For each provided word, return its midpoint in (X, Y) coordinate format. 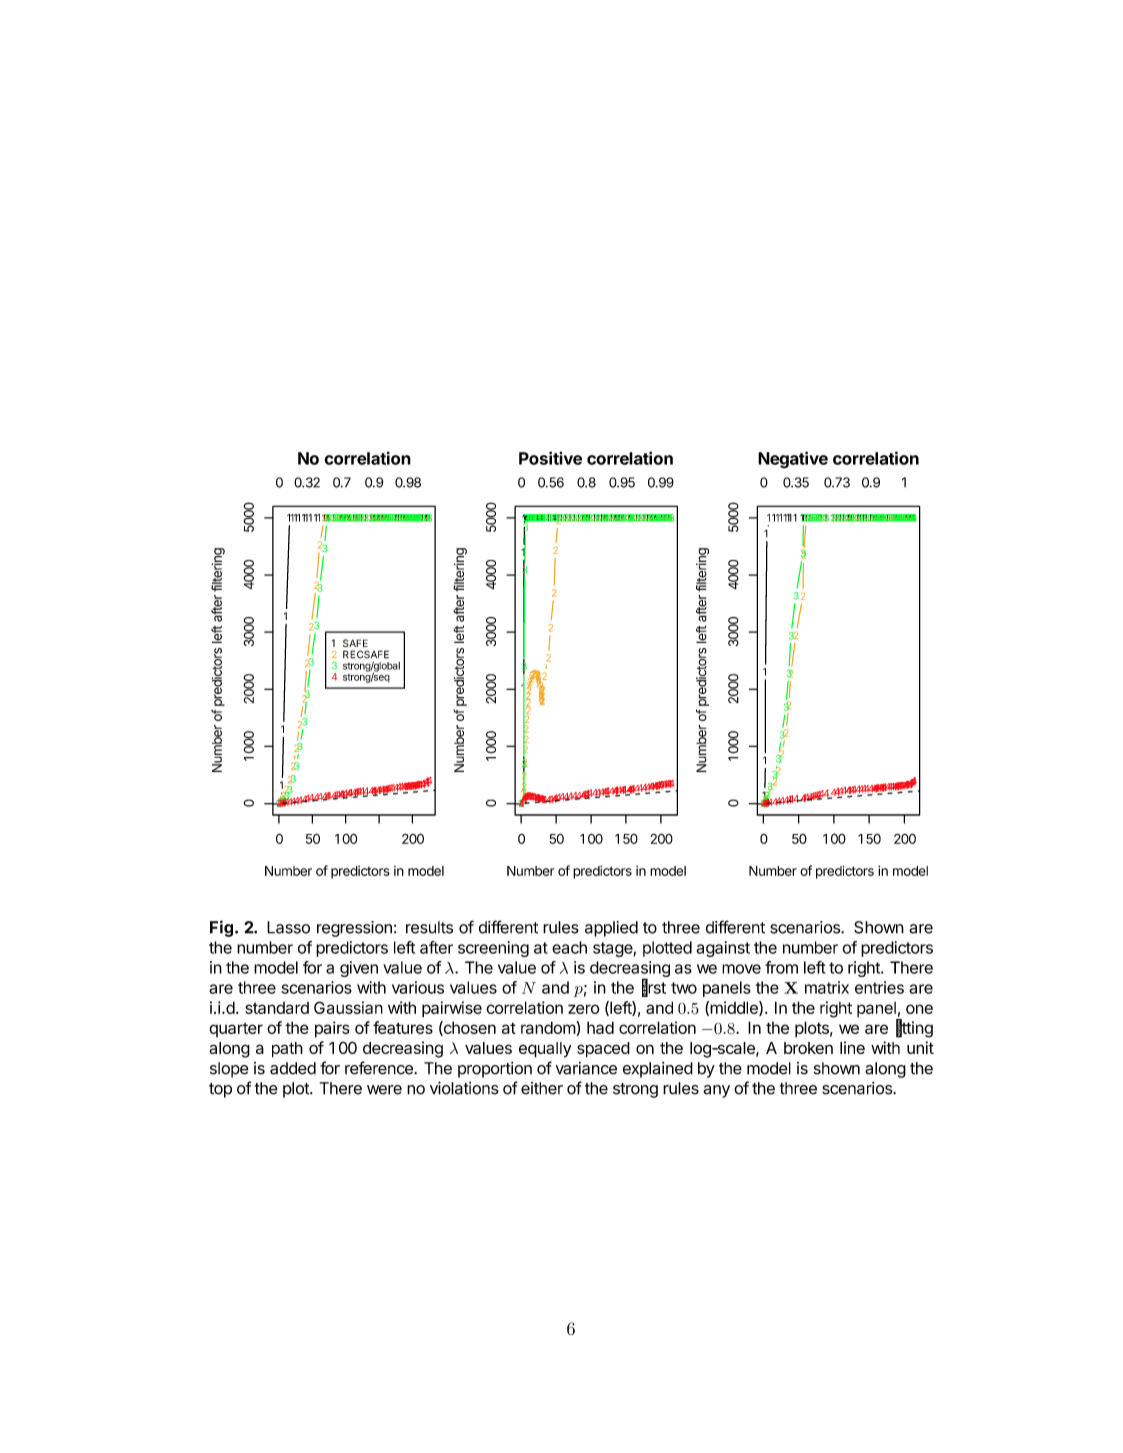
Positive (550, 458)
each (569, 947)
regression (354, 929)
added (293, 1068)
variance (586, 1068)
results (429, 927)
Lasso (288, 927)
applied (611, 929)
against (723, 949)
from (781, 967)
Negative (793, 460)
